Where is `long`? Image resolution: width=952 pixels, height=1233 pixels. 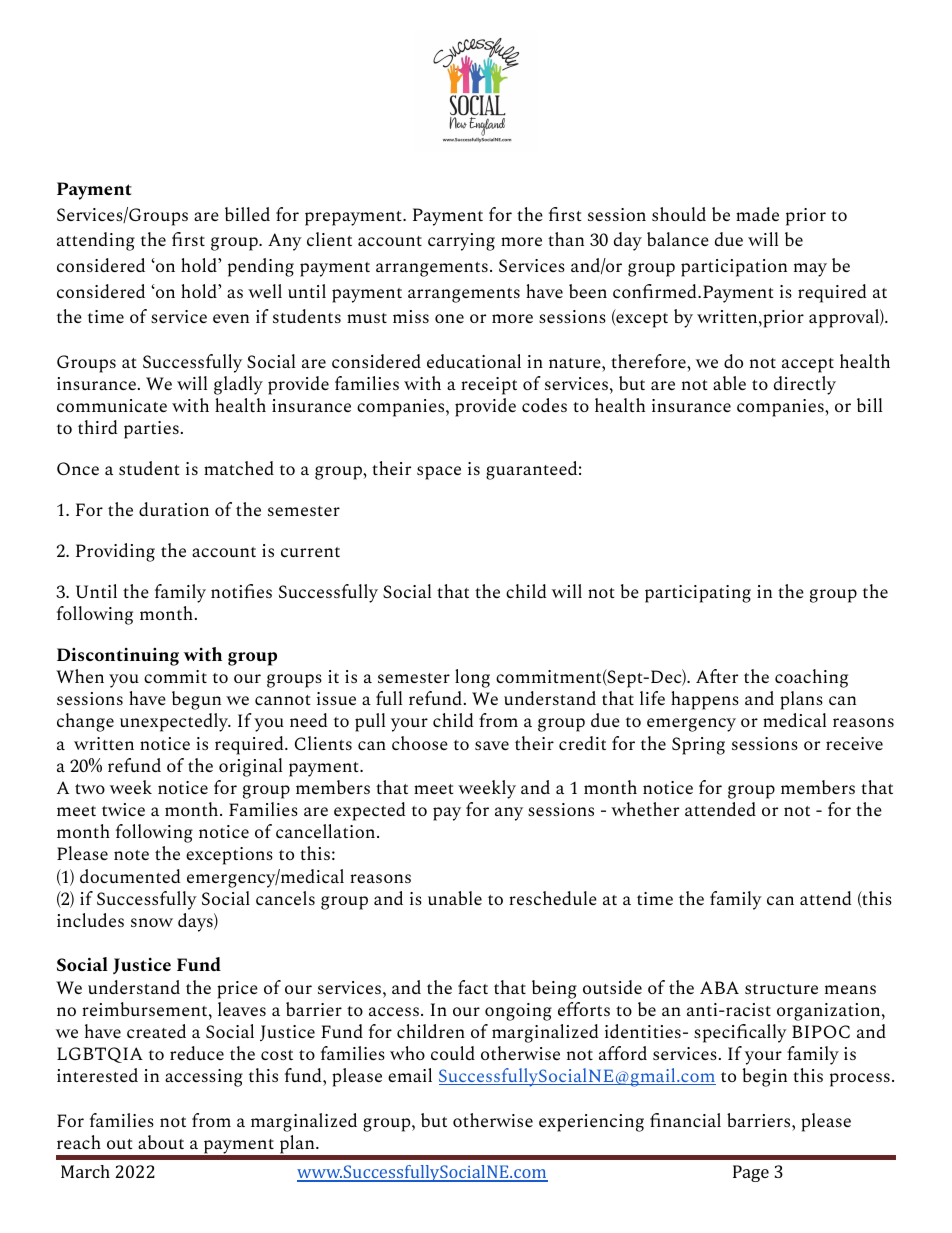 long is located at coordinates (472, 678).
